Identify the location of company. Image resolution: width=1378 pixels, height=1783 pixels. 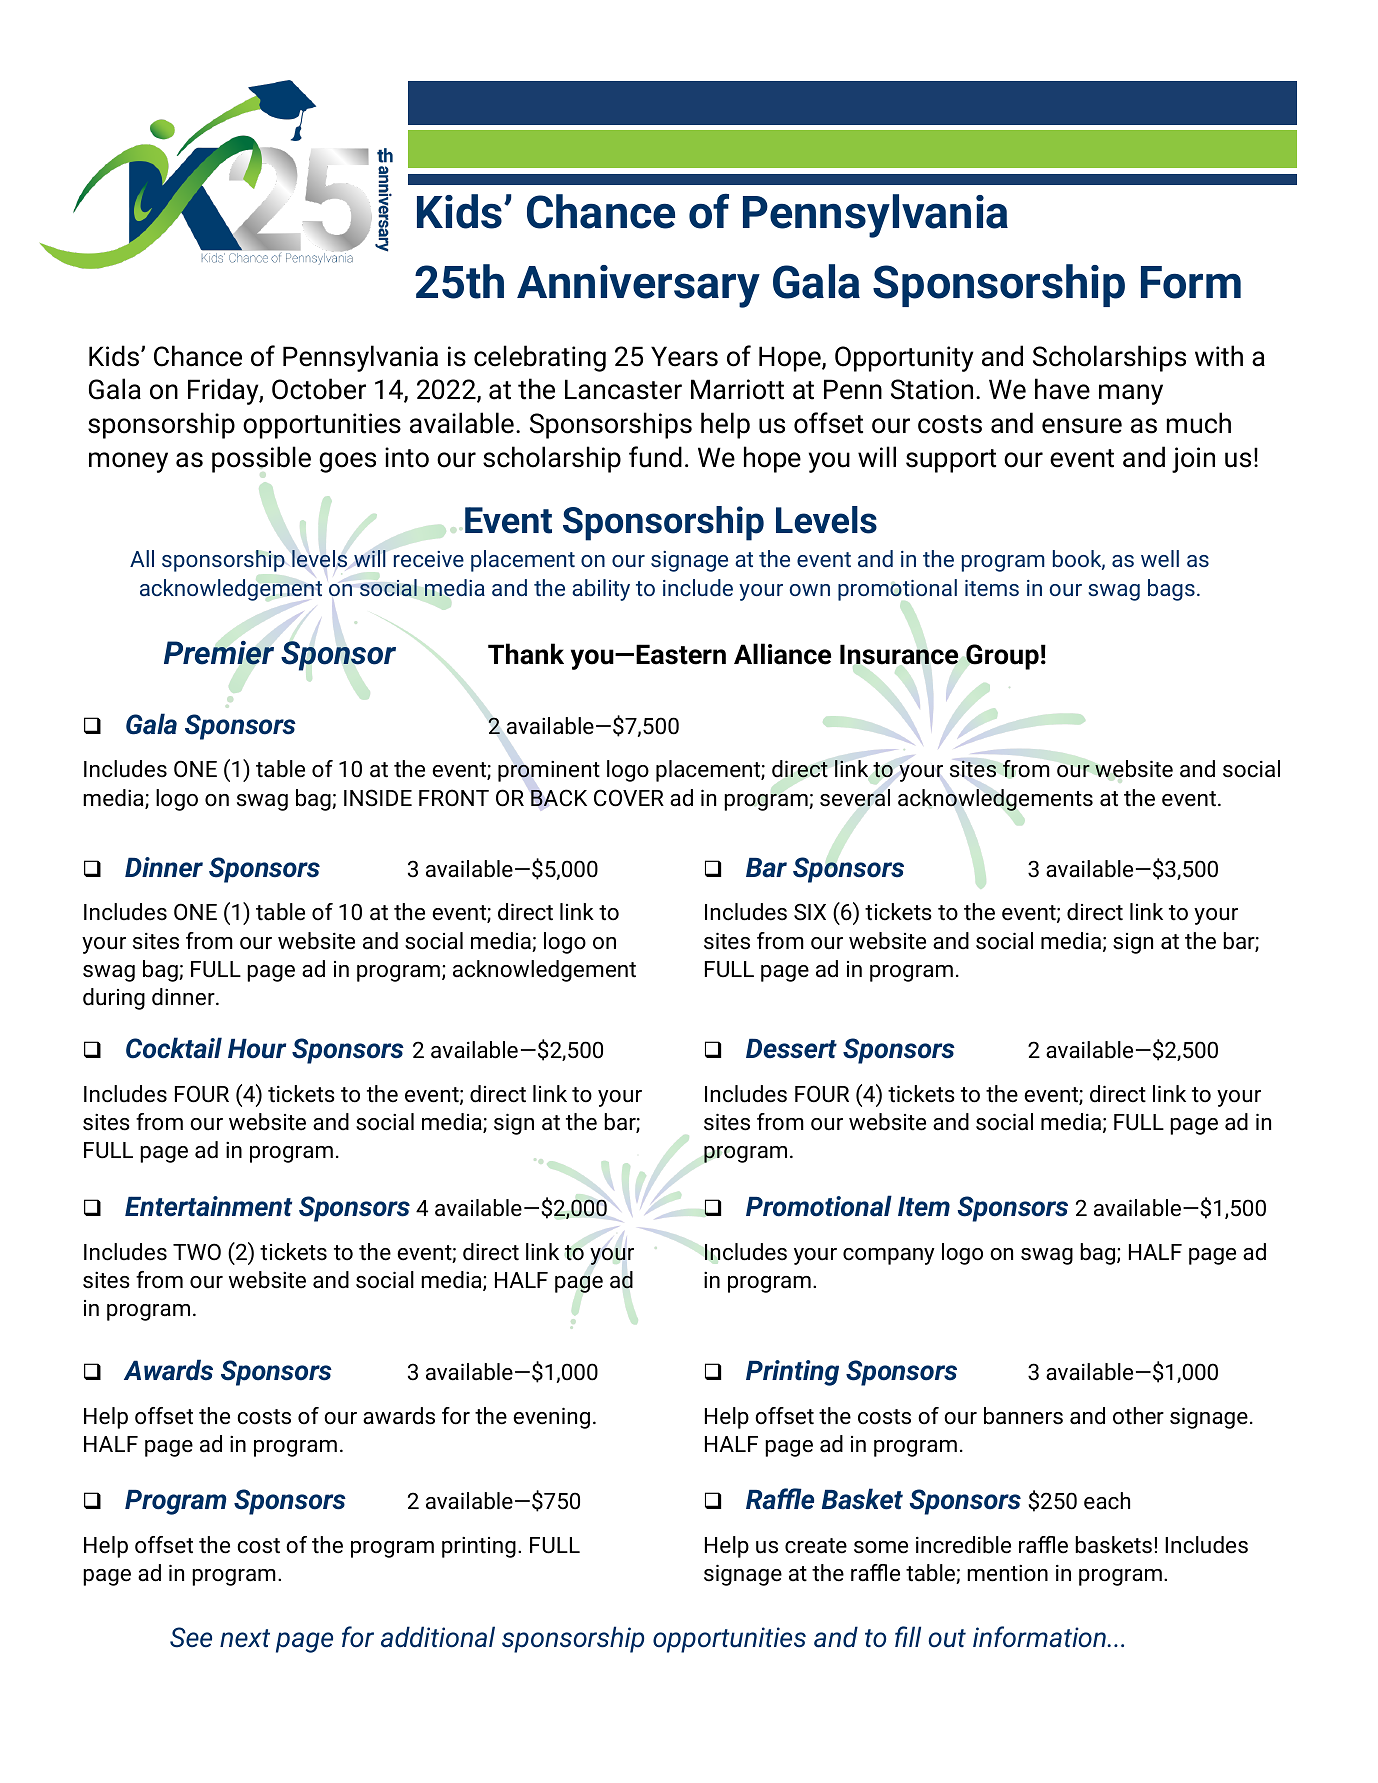
(889, 1256).
